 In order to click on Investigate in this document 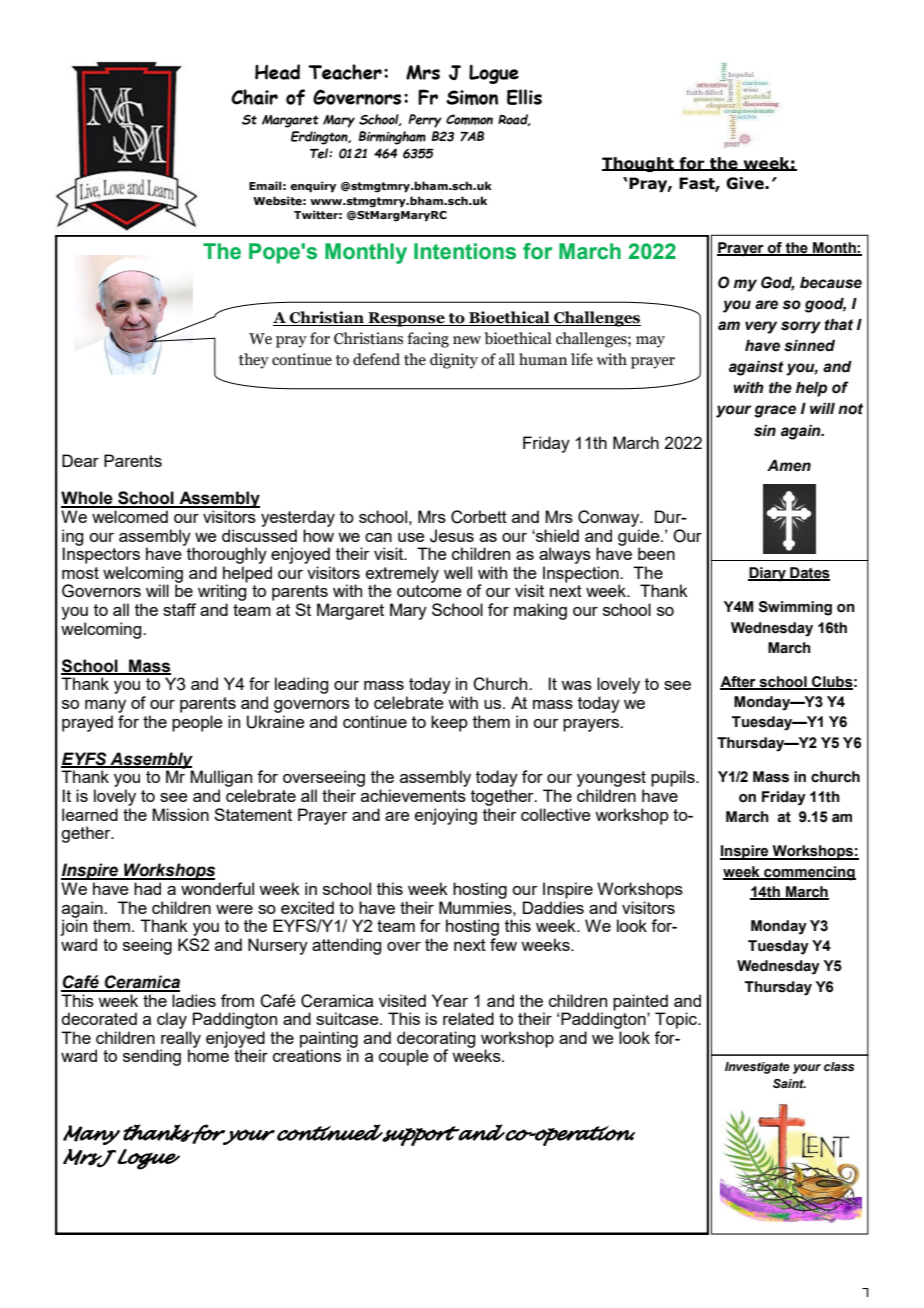, I will do `click(757, 1068)`.
